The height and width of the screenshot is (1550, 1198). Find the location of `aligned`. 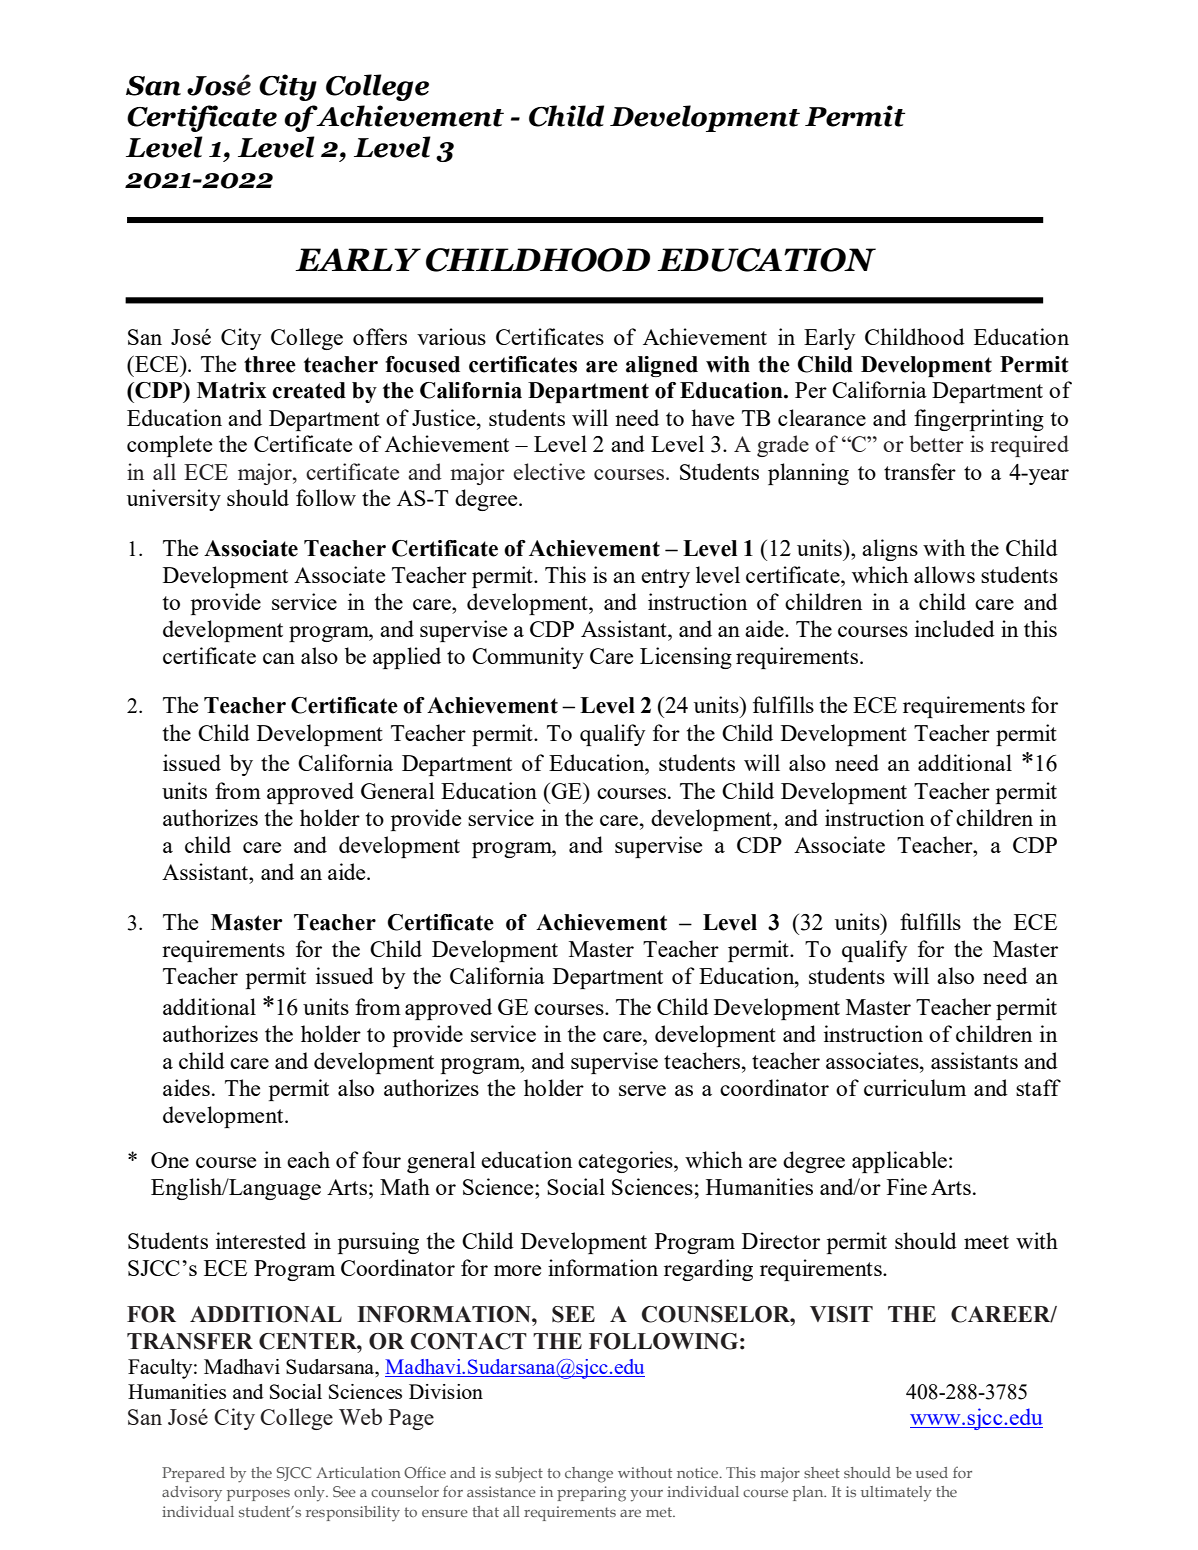

aligned is located at coordinates (662, 366).
